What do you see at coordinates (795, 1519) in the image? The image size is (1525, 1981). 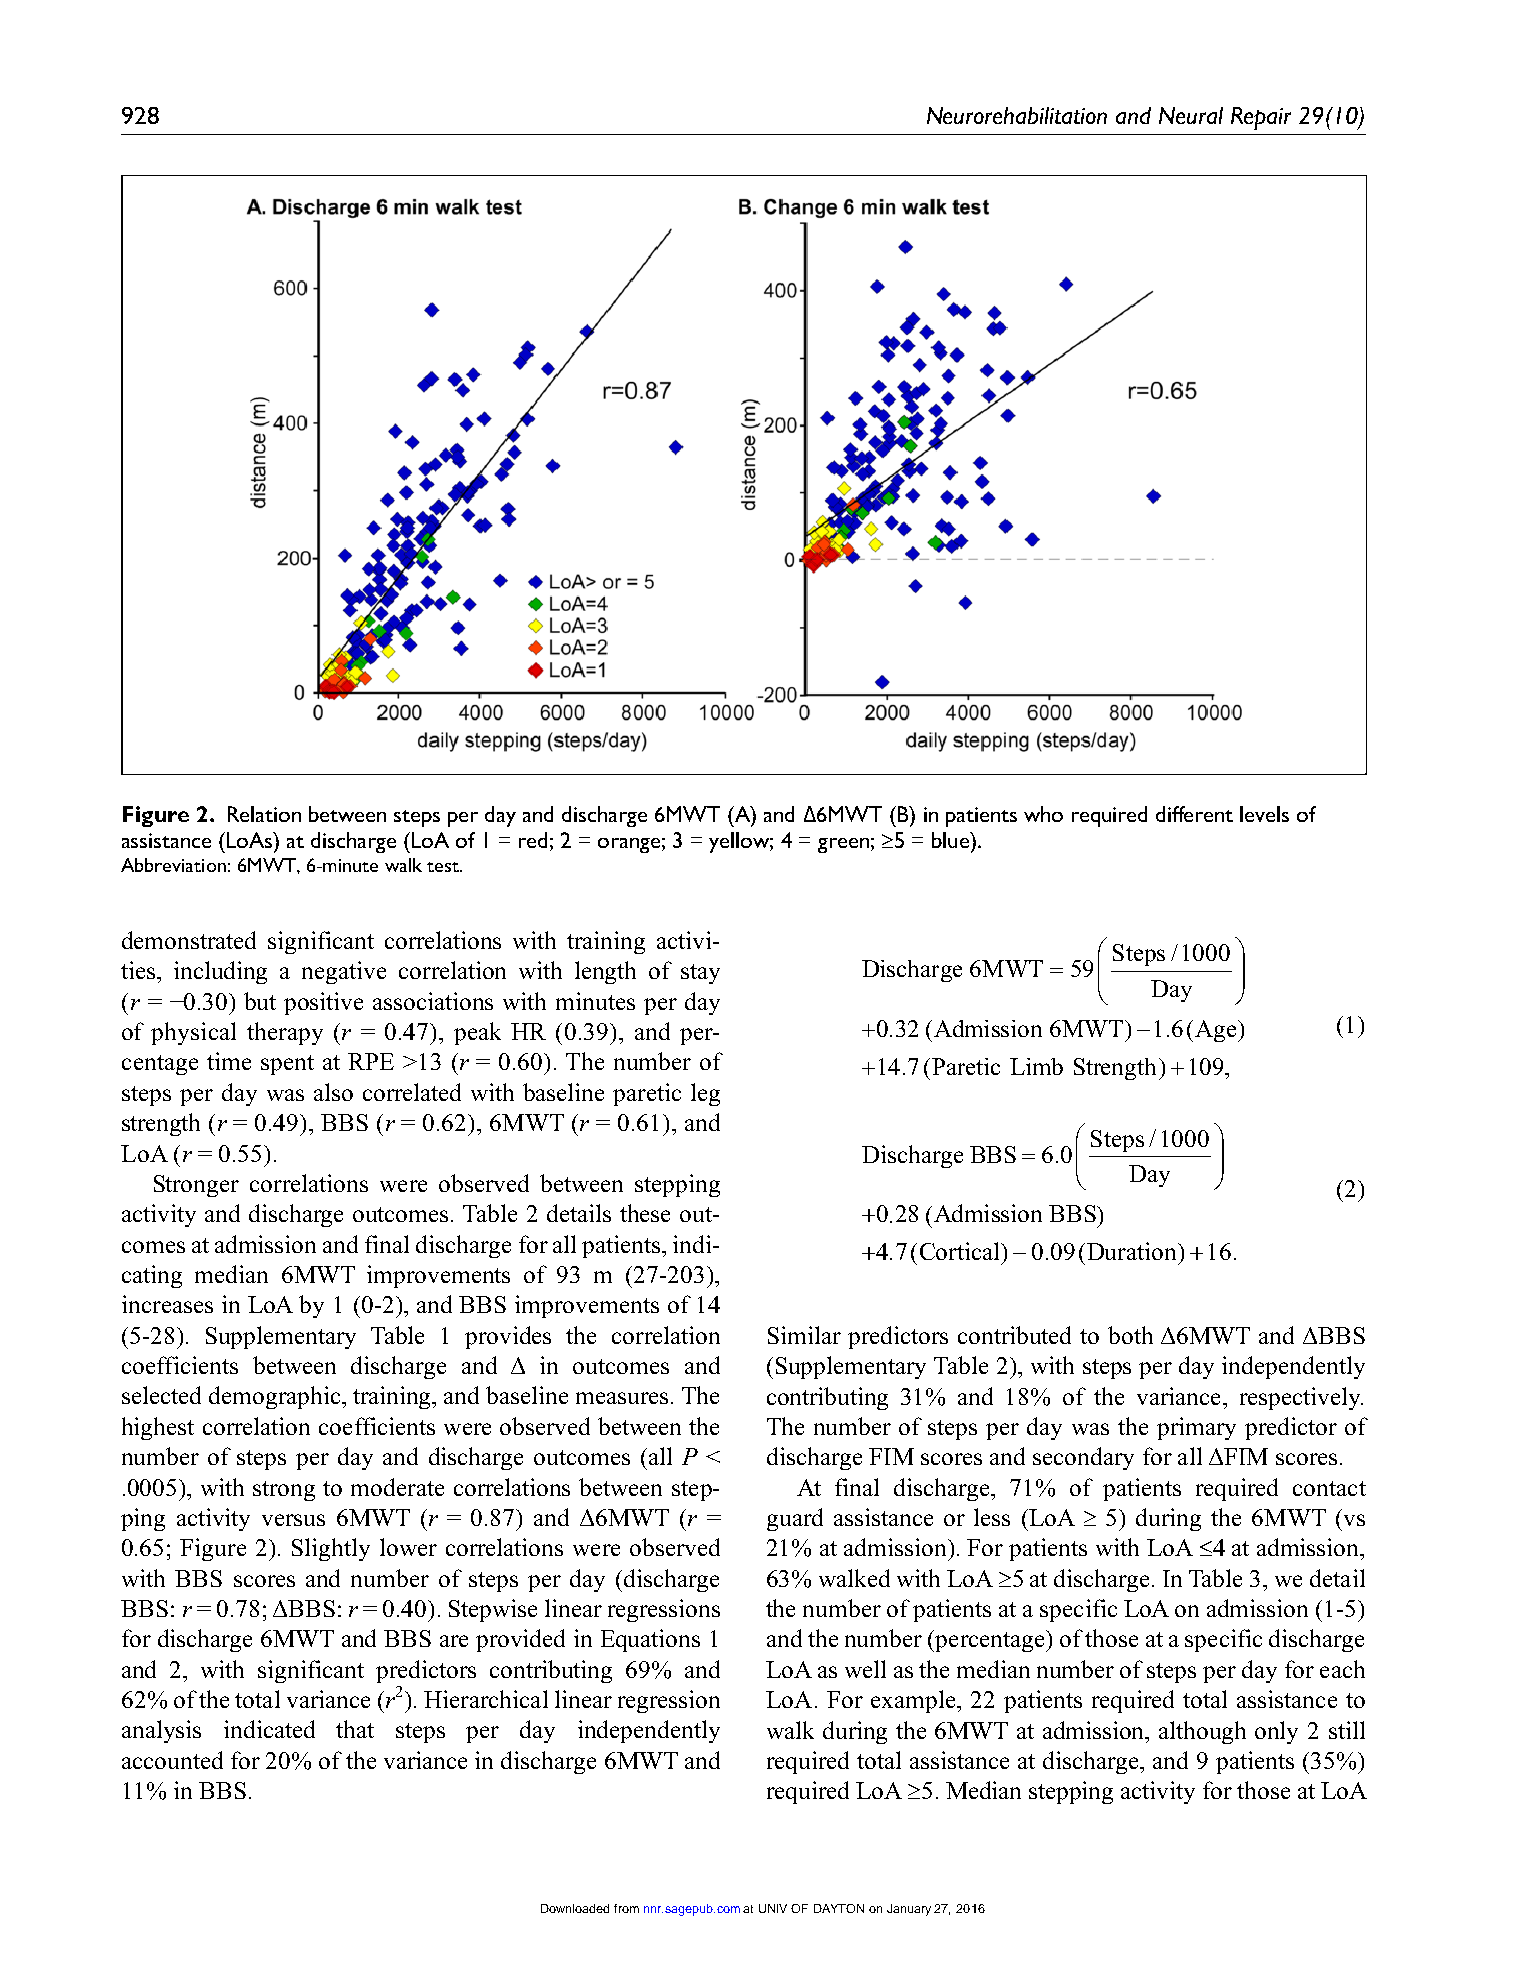 I see `guard` at bounding box center [795, 1519].
